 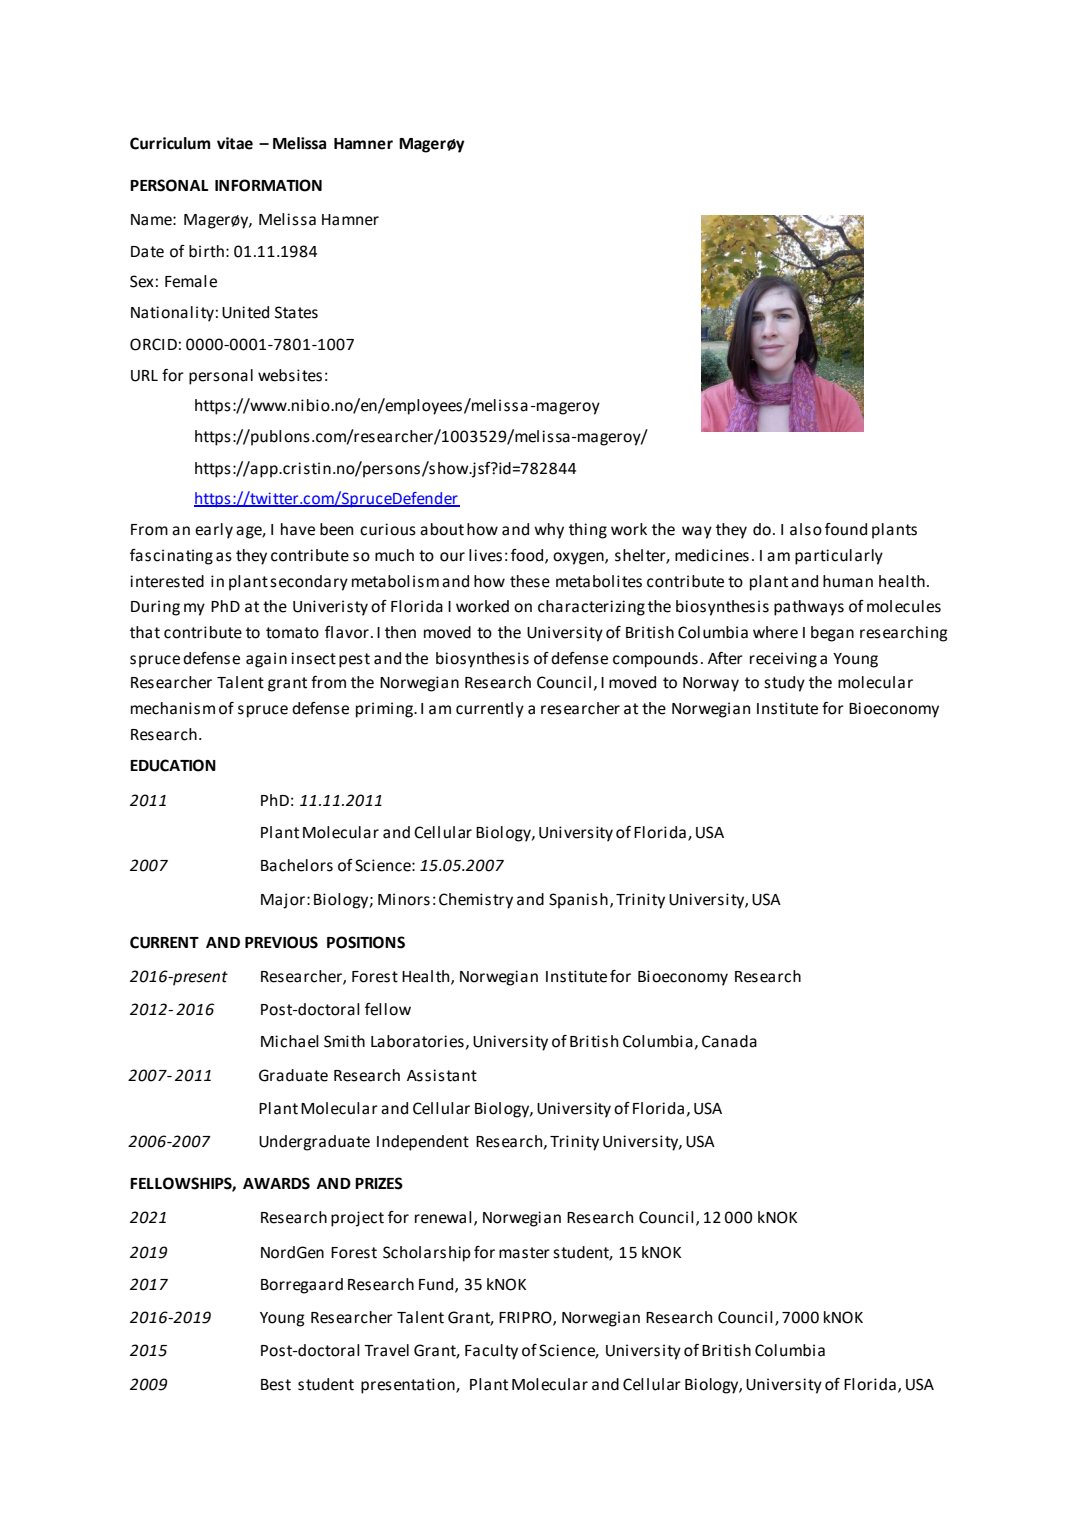 I want to click on Faculty, so click(x=491, y=1352).
